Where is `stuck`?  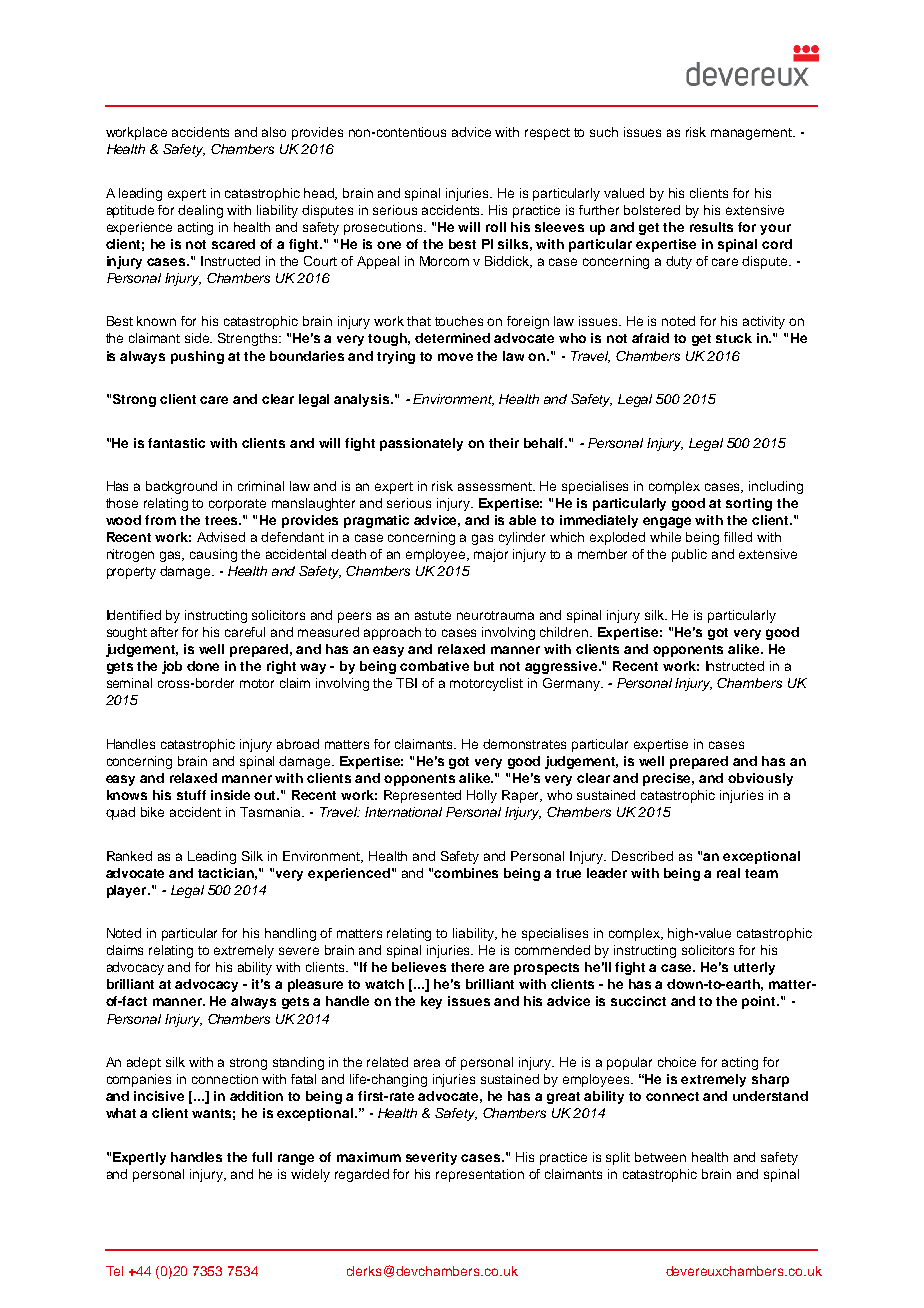 stuck is located at coordinates (734, 338).
